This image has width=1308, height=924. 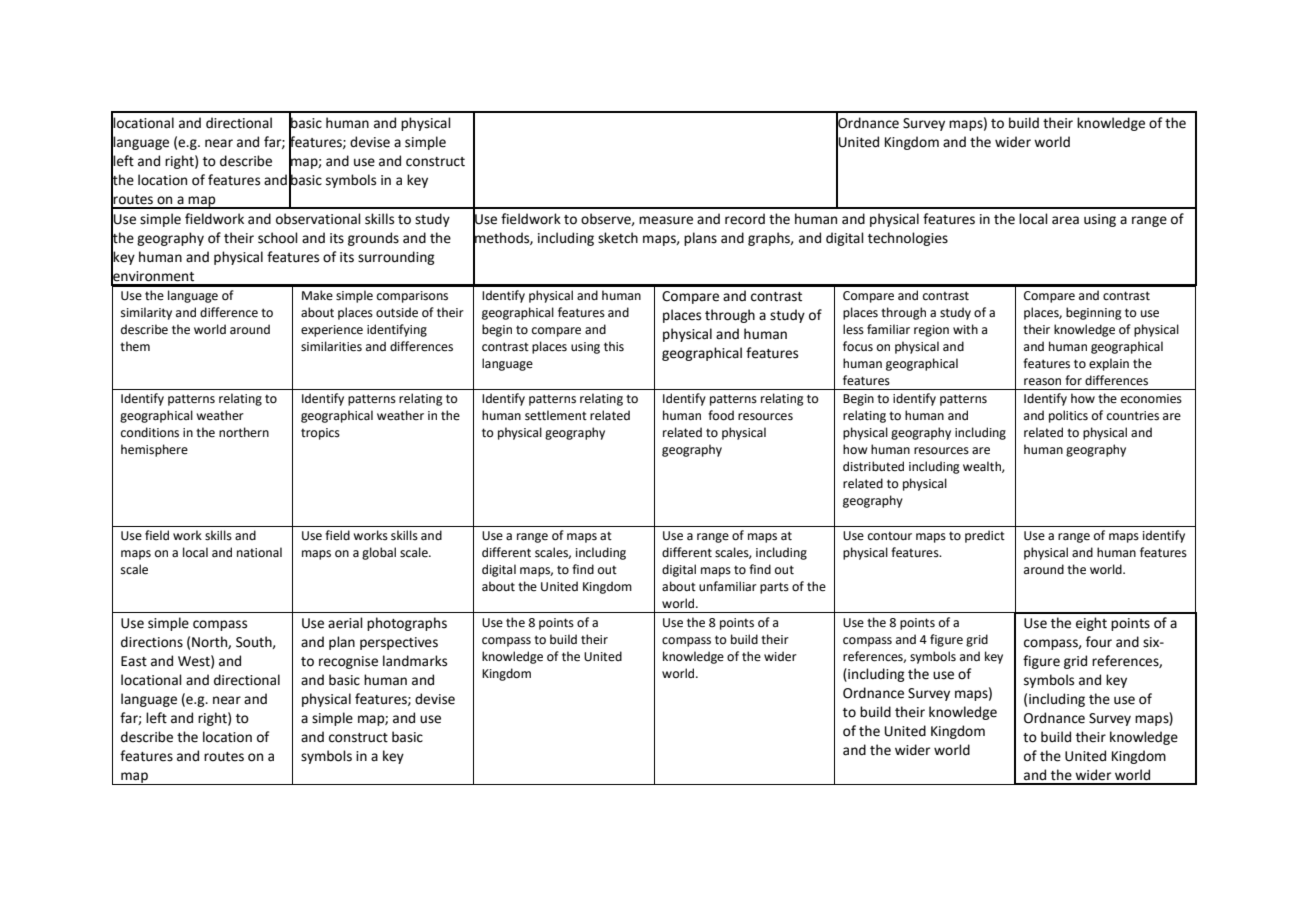 What do you see at coordinates (890, 536) in the image?
I see `contour` at bounding box center [890, 536].
